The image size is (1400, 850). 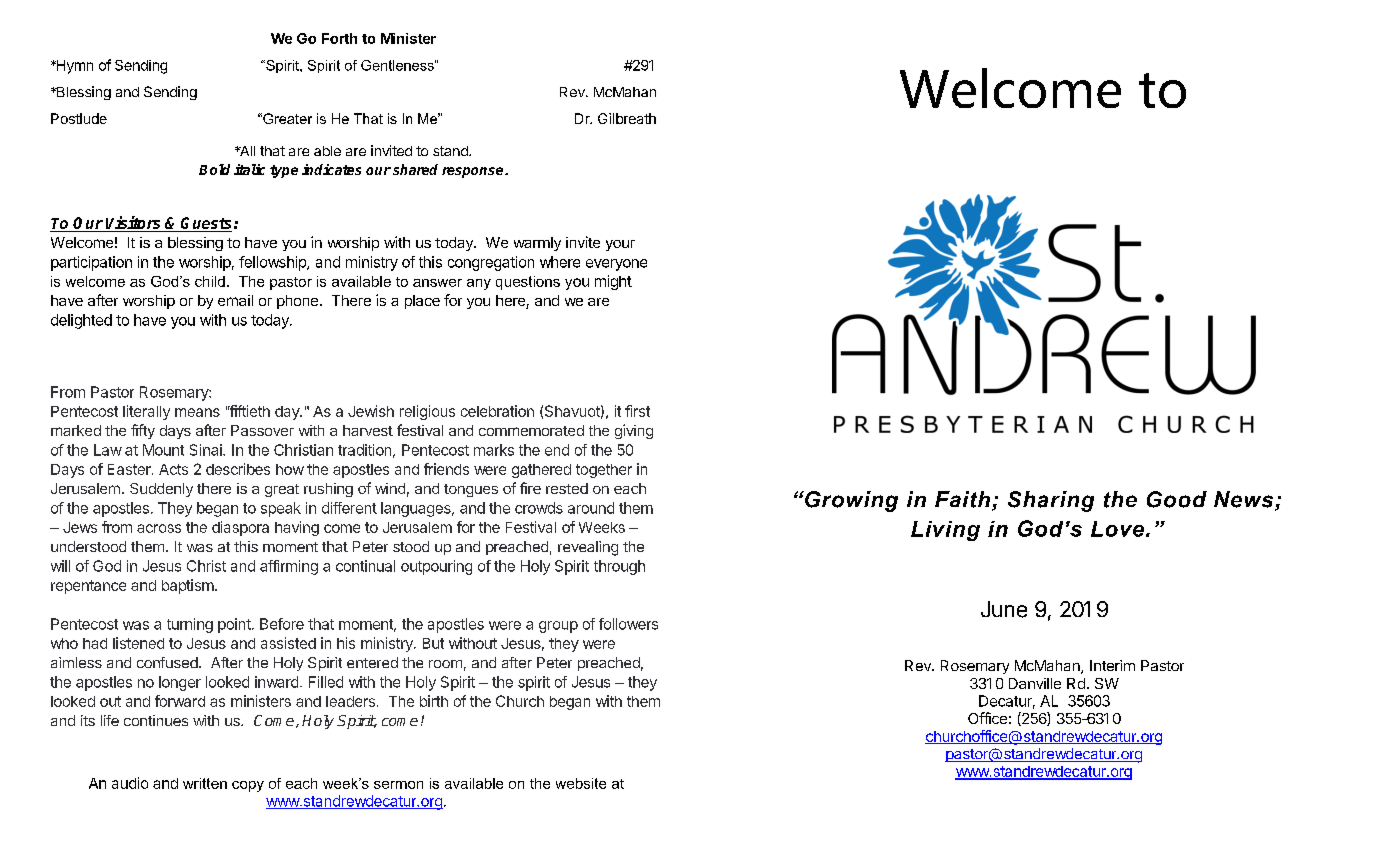 I want to click on Forth, so click(x=339, y=38).
